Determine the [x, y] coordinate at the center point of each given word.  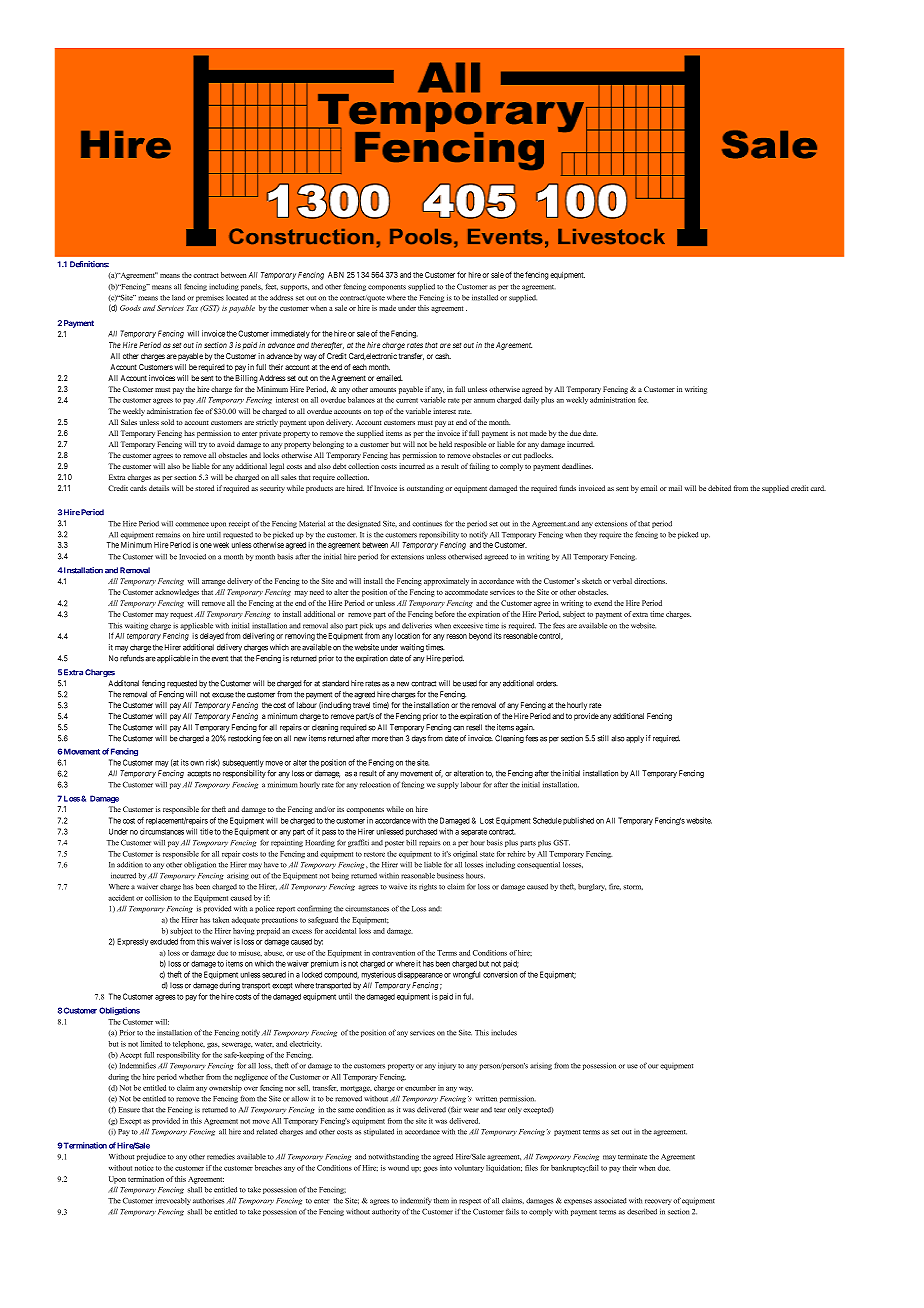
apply [635, 739]
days [419, 739]
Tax [192, 308]
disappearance [420, 975]
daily [531, 400]
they [590, 535]
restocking [244, 739]
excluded [164, 941]
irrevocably [173, 1201]
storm [633, 887]
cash [443, 356]
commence [192, 524]
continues [427, 524]
